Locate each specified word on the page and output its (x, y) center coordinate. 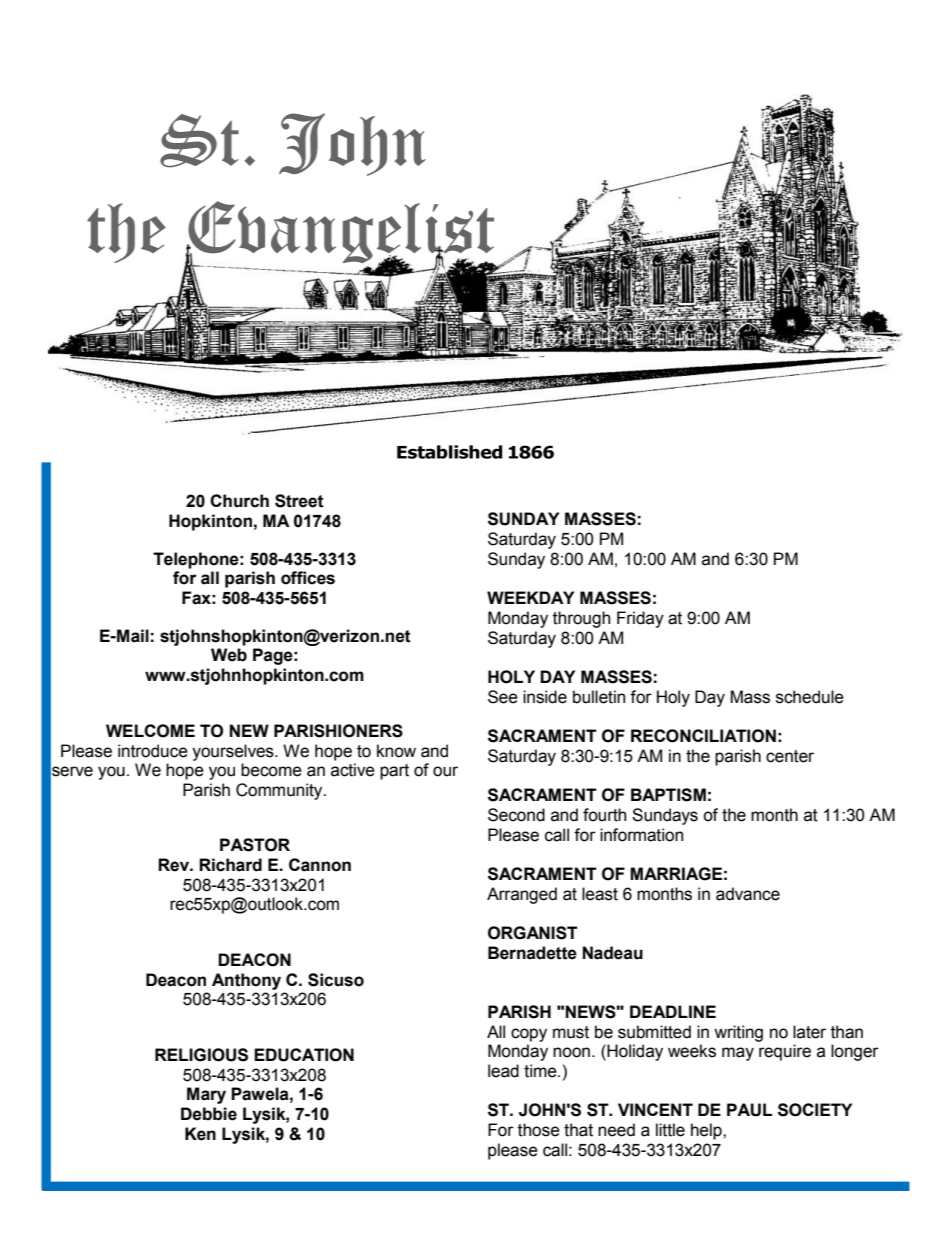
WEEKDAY (530, 597)
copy (529, 1035)
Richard (230, 865)
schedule (810, 697)
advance (748, 894)
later (809, 1032)
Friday (640, 619)
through (581, 619)
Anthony (246, 981)
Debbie (209, 1114)
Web (229, 655)
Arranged (522, 895)
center (790, 756)
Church (239, 501)
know (396, 751)
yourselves (234, 752)
